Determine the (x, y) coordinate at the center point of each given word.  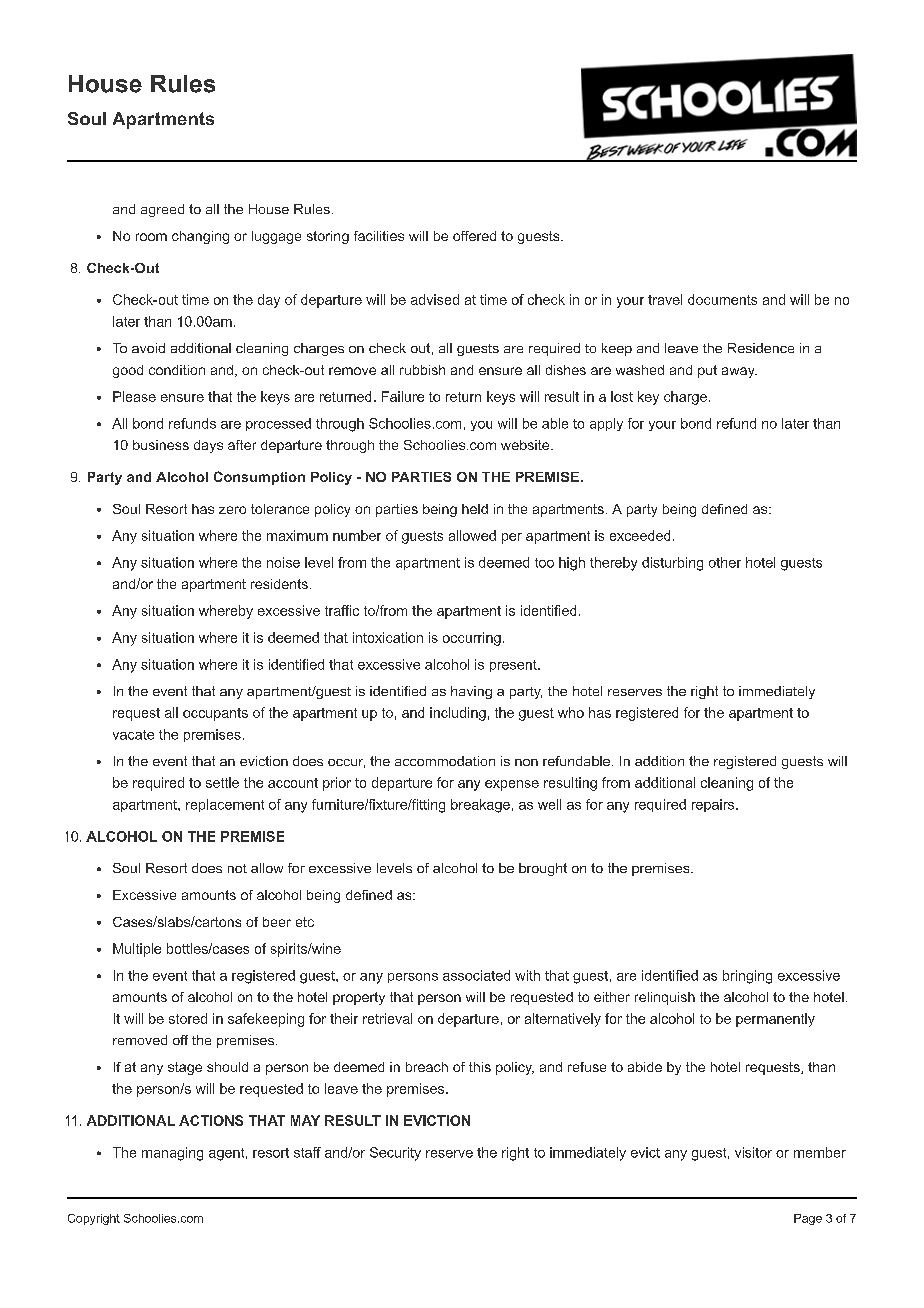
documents (722, 299)
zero (232, 510)
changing (200, 237)
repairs (713, 805)
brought (543, 869)
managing (172, 1154)
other (725, 562)
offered (474, 236)
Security (395, 1154)
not (237, 868)
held (475, 509)
